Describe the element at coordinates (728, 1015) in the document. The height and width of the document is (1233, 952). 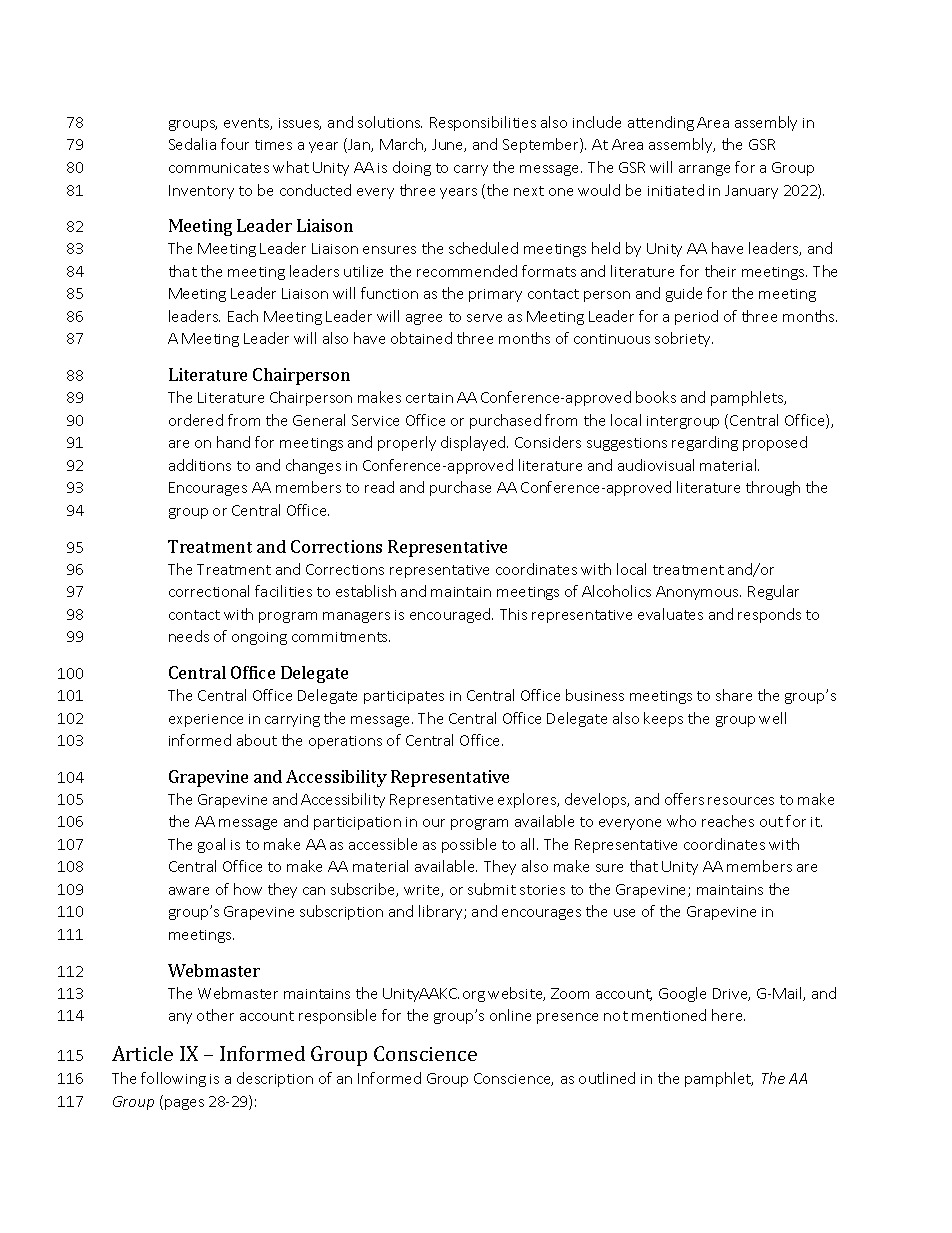
I see `here` at that location.
